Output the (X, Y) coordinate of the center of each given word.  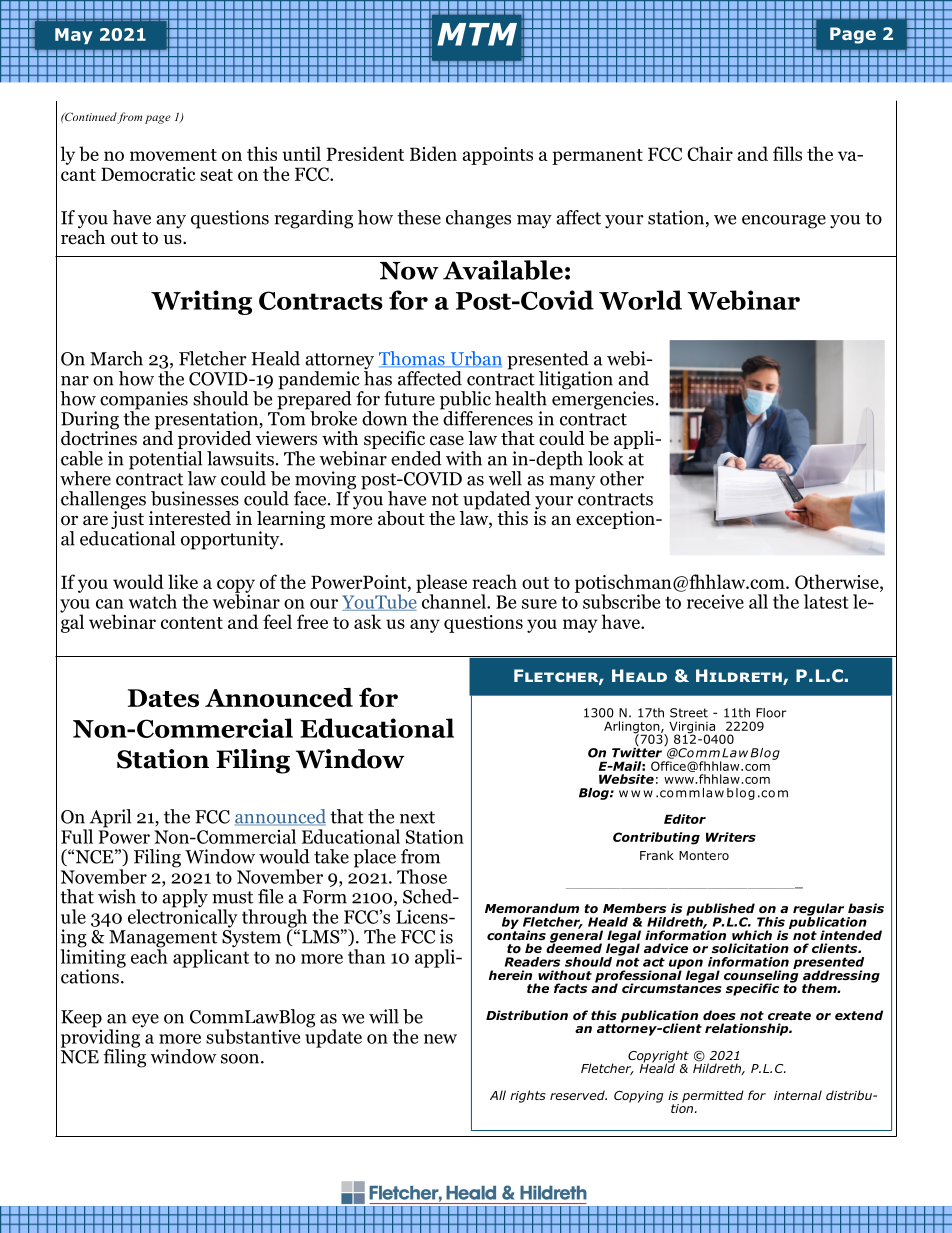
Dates (163, 698)
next (417, 817)
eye (145, 1021)
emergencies (603, 399)
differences (487, 417)
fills (787, 153)
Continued (90, 118)
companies (144, 401)
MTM (477, 34)
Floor (771, 713)
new (440, 1039)
